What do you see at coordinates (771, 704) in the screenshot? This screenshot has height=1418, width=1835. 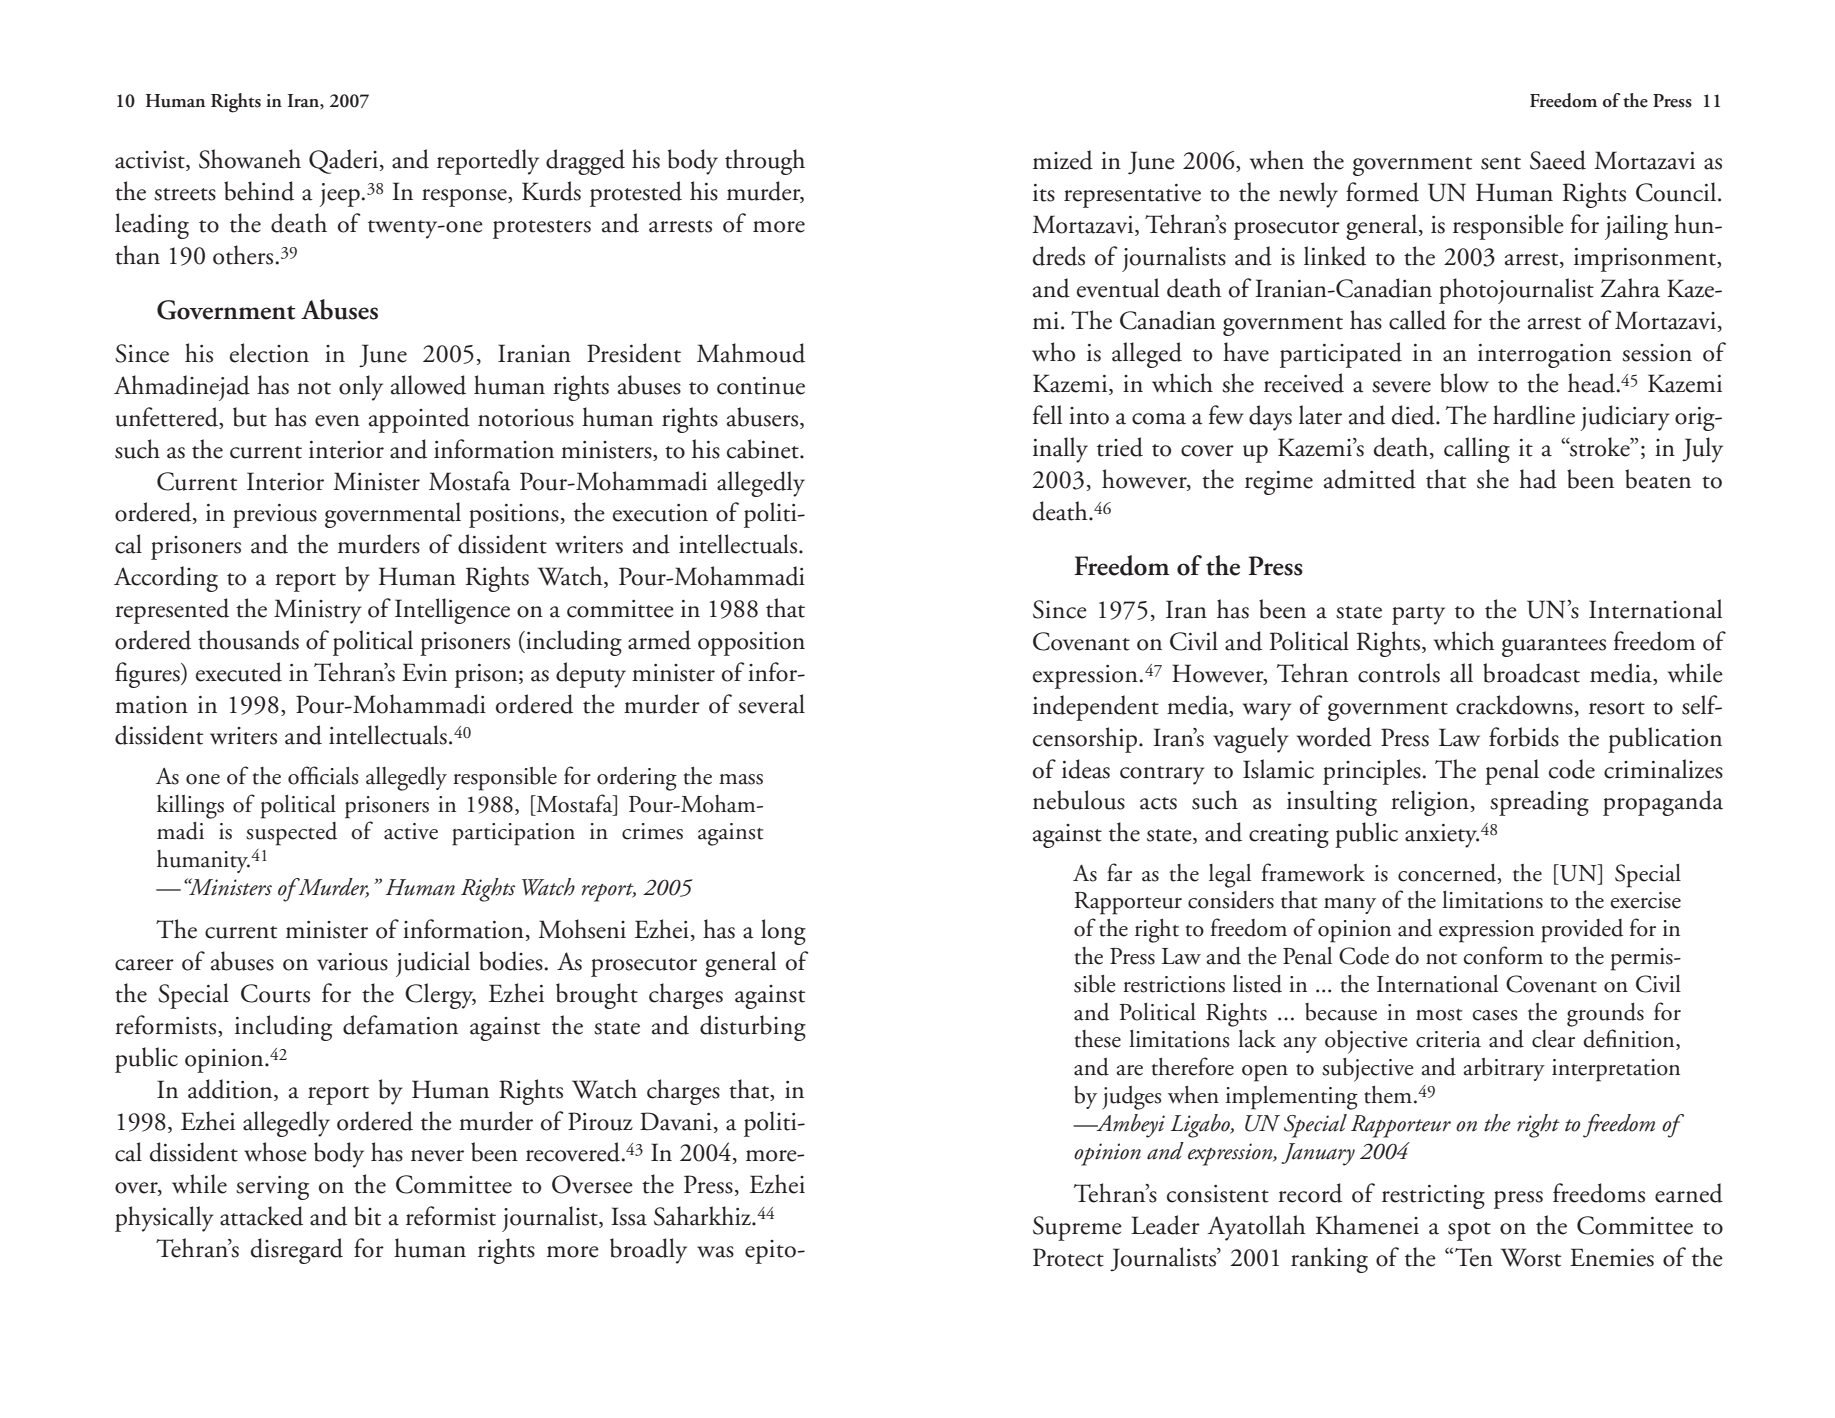 I see `several` at bounding box center [771, 704].
